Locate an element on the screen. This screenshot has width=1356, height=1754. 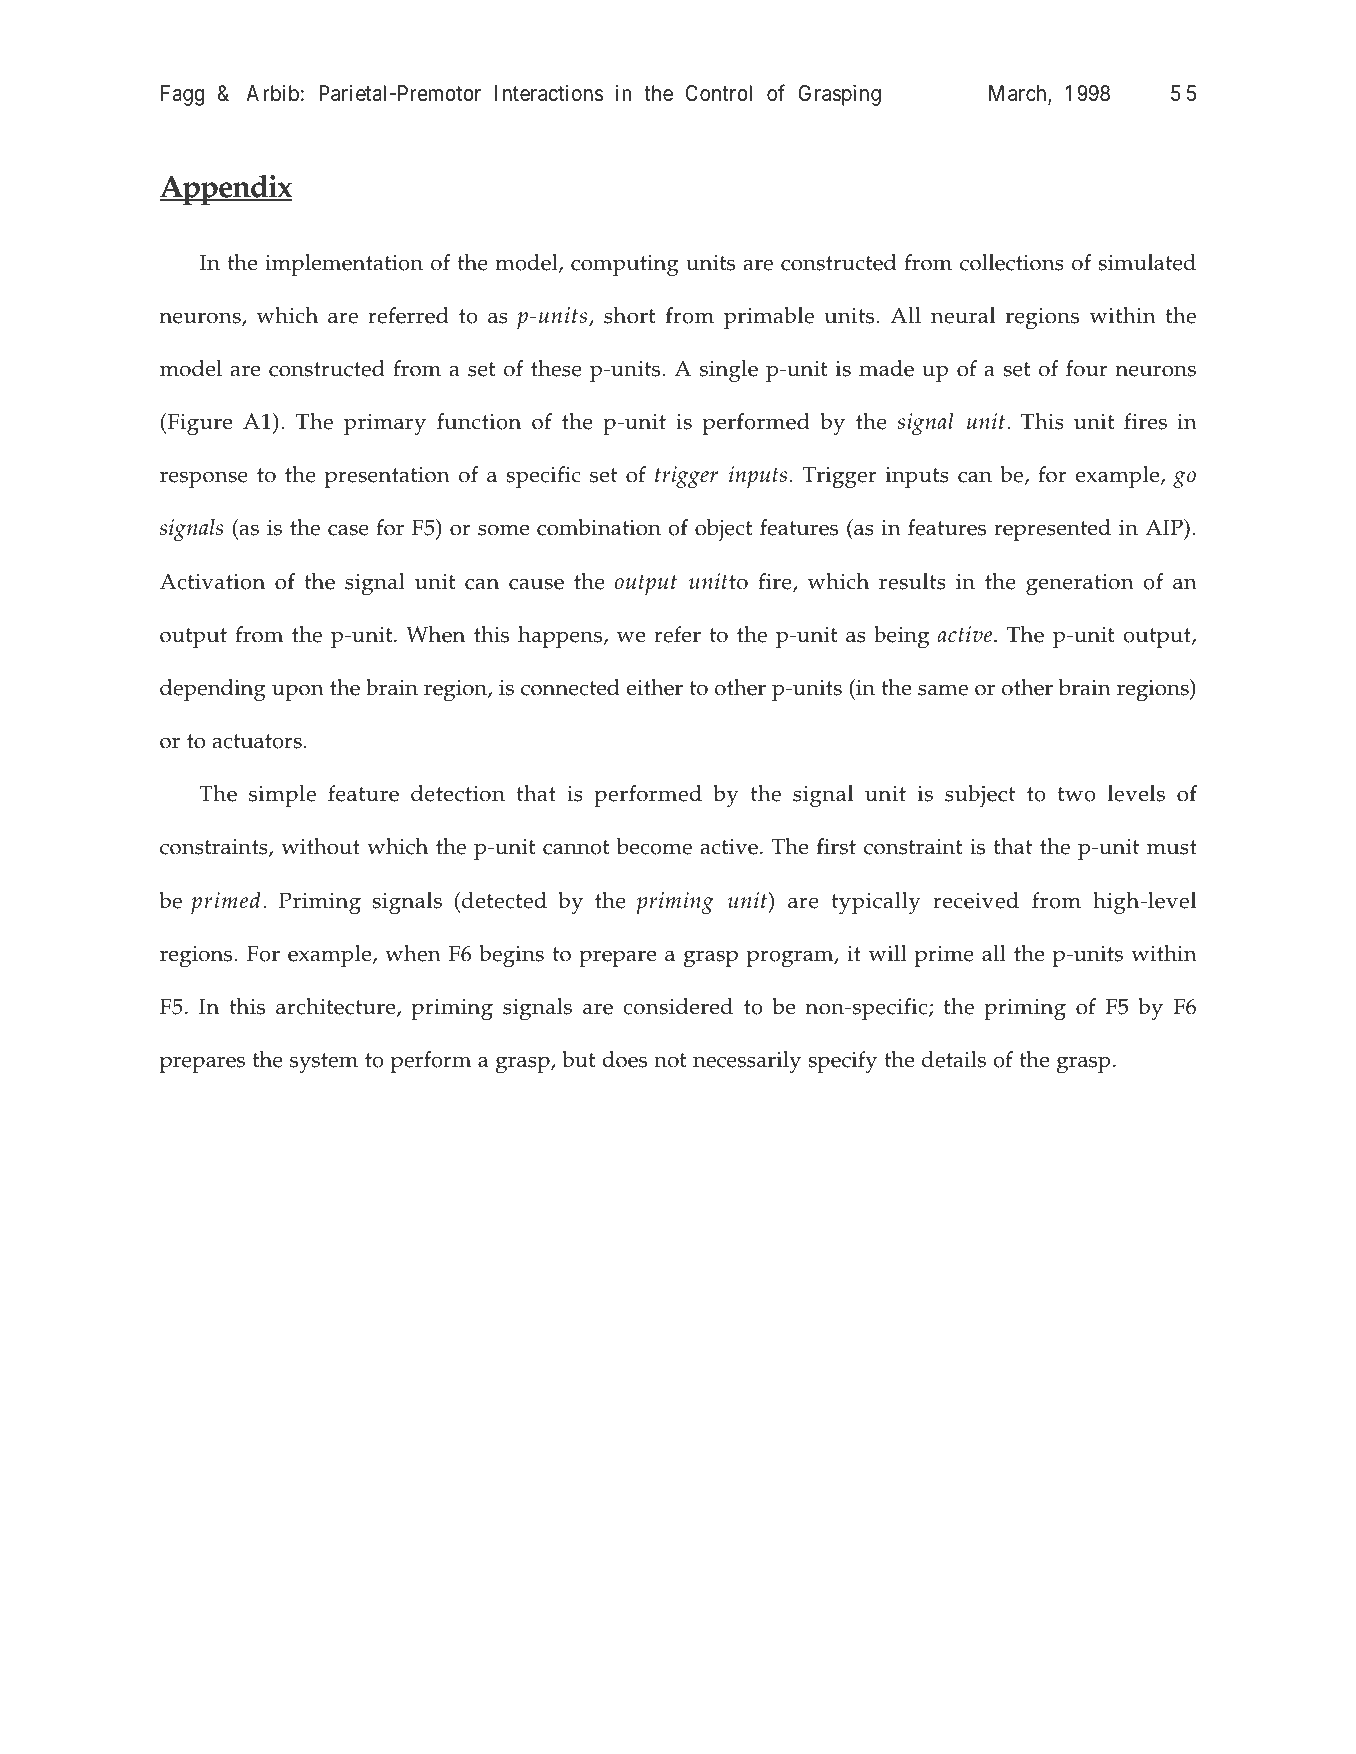
single is located at coordinates (729, 371).
